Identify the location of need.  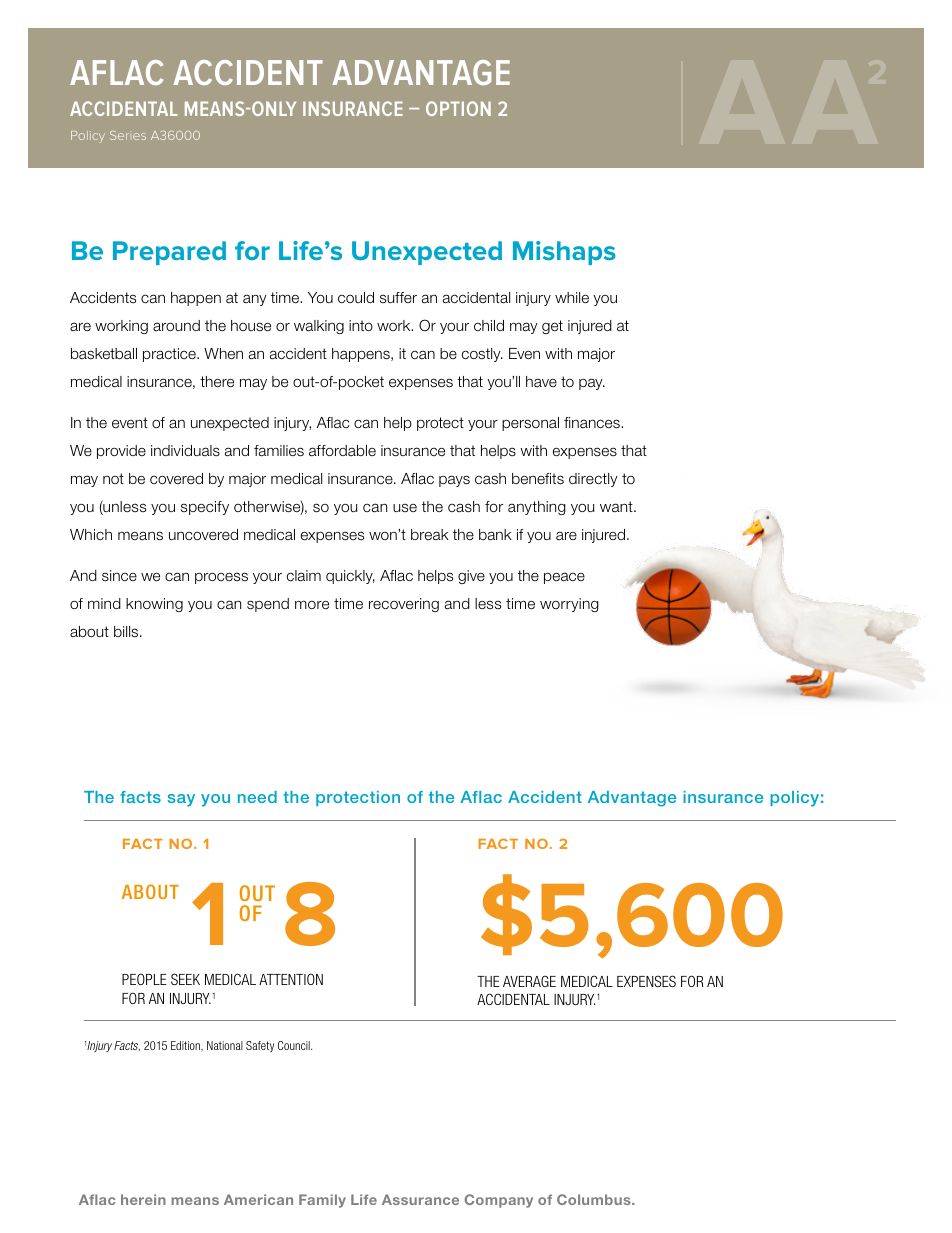
(257, 797).
